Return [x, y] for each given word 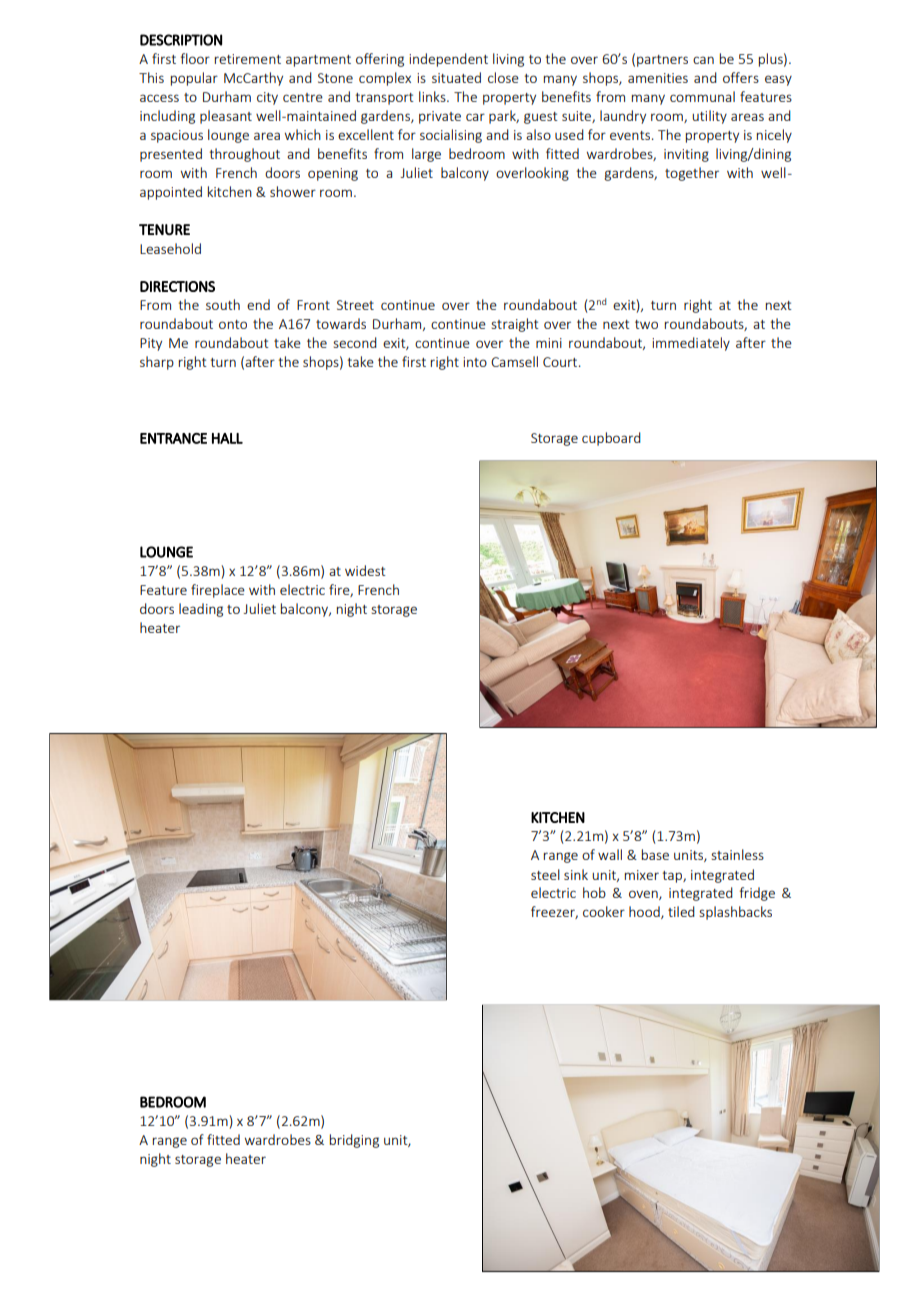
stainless [737, 854]
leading [201, 610]
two [646, 324]
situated [456, 77]
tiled [681, 911]
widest [365, 570]
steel [545, 874]
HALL [227, 438]
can [703, 60]
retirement [248, 59]
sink [576, 874]
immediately [691, 344]
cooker [604, 911]
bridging [354, 1141]
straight [515, 325]
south [223, 304]
